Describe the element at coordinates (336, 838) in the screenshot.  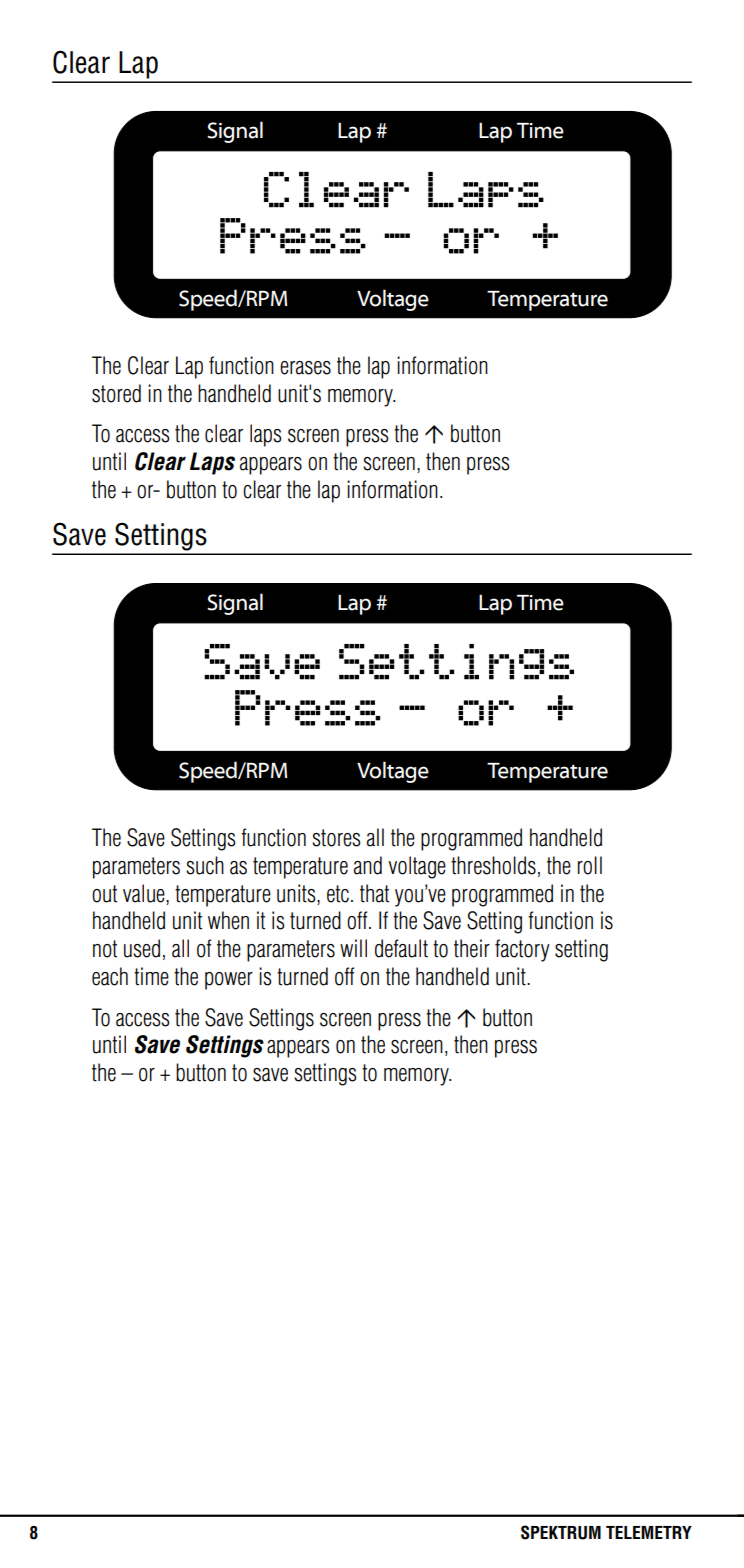
I see `stores` at that location.
